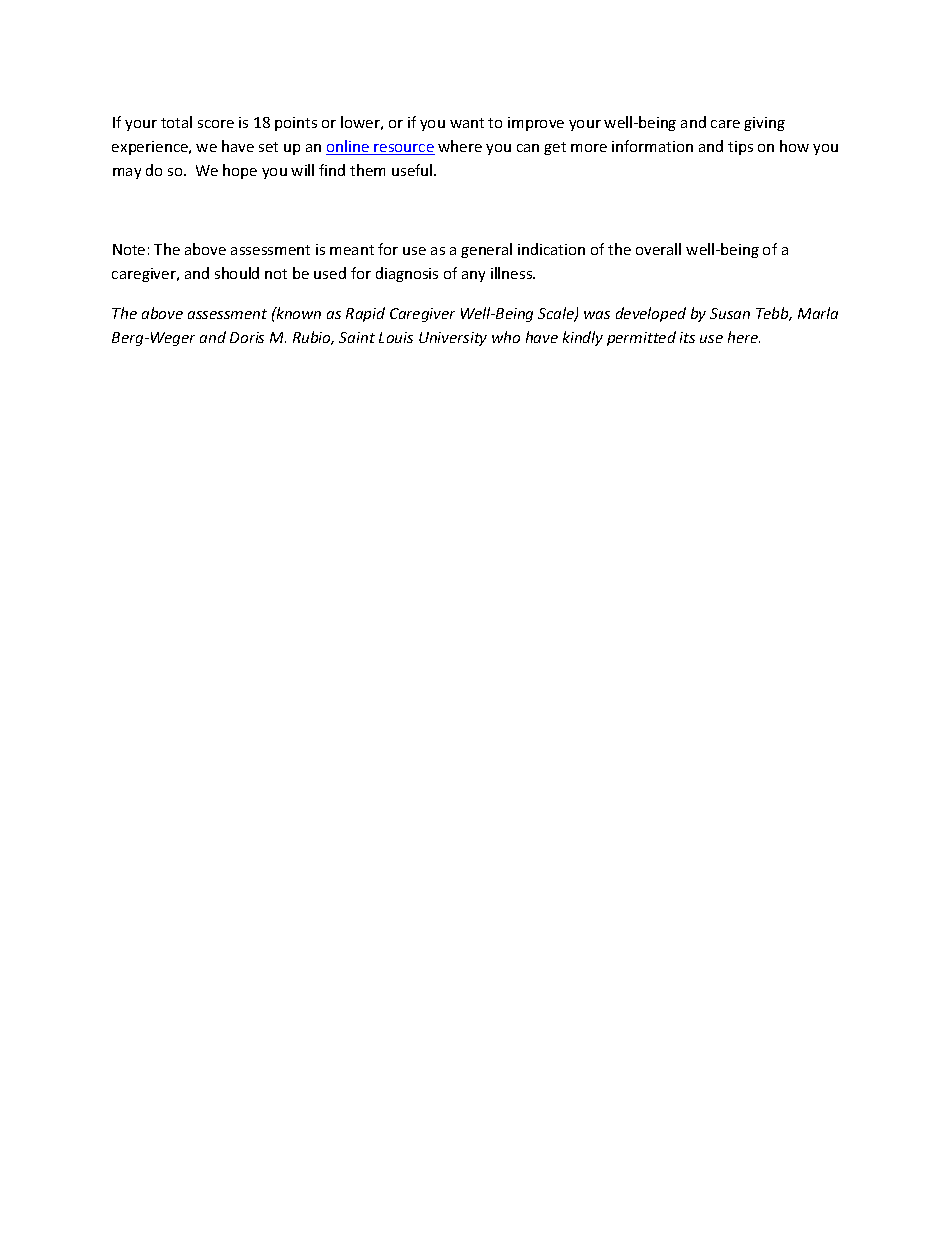  What do you see at coordinates (467, 123) in the screenshot?
I see `want` at bounding box center [467, 123].
